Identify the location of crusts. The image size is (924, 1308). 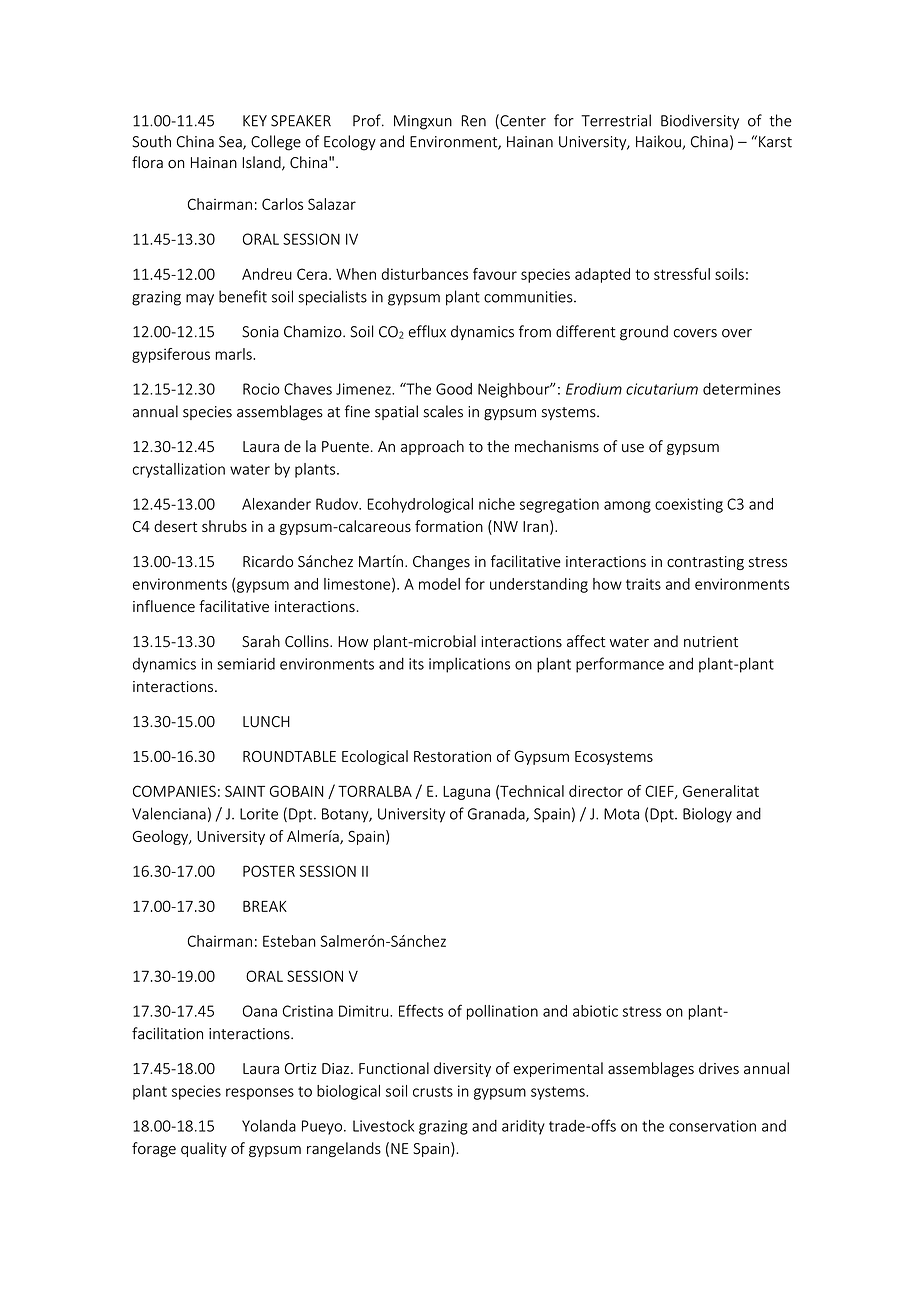
(433, 1091).
